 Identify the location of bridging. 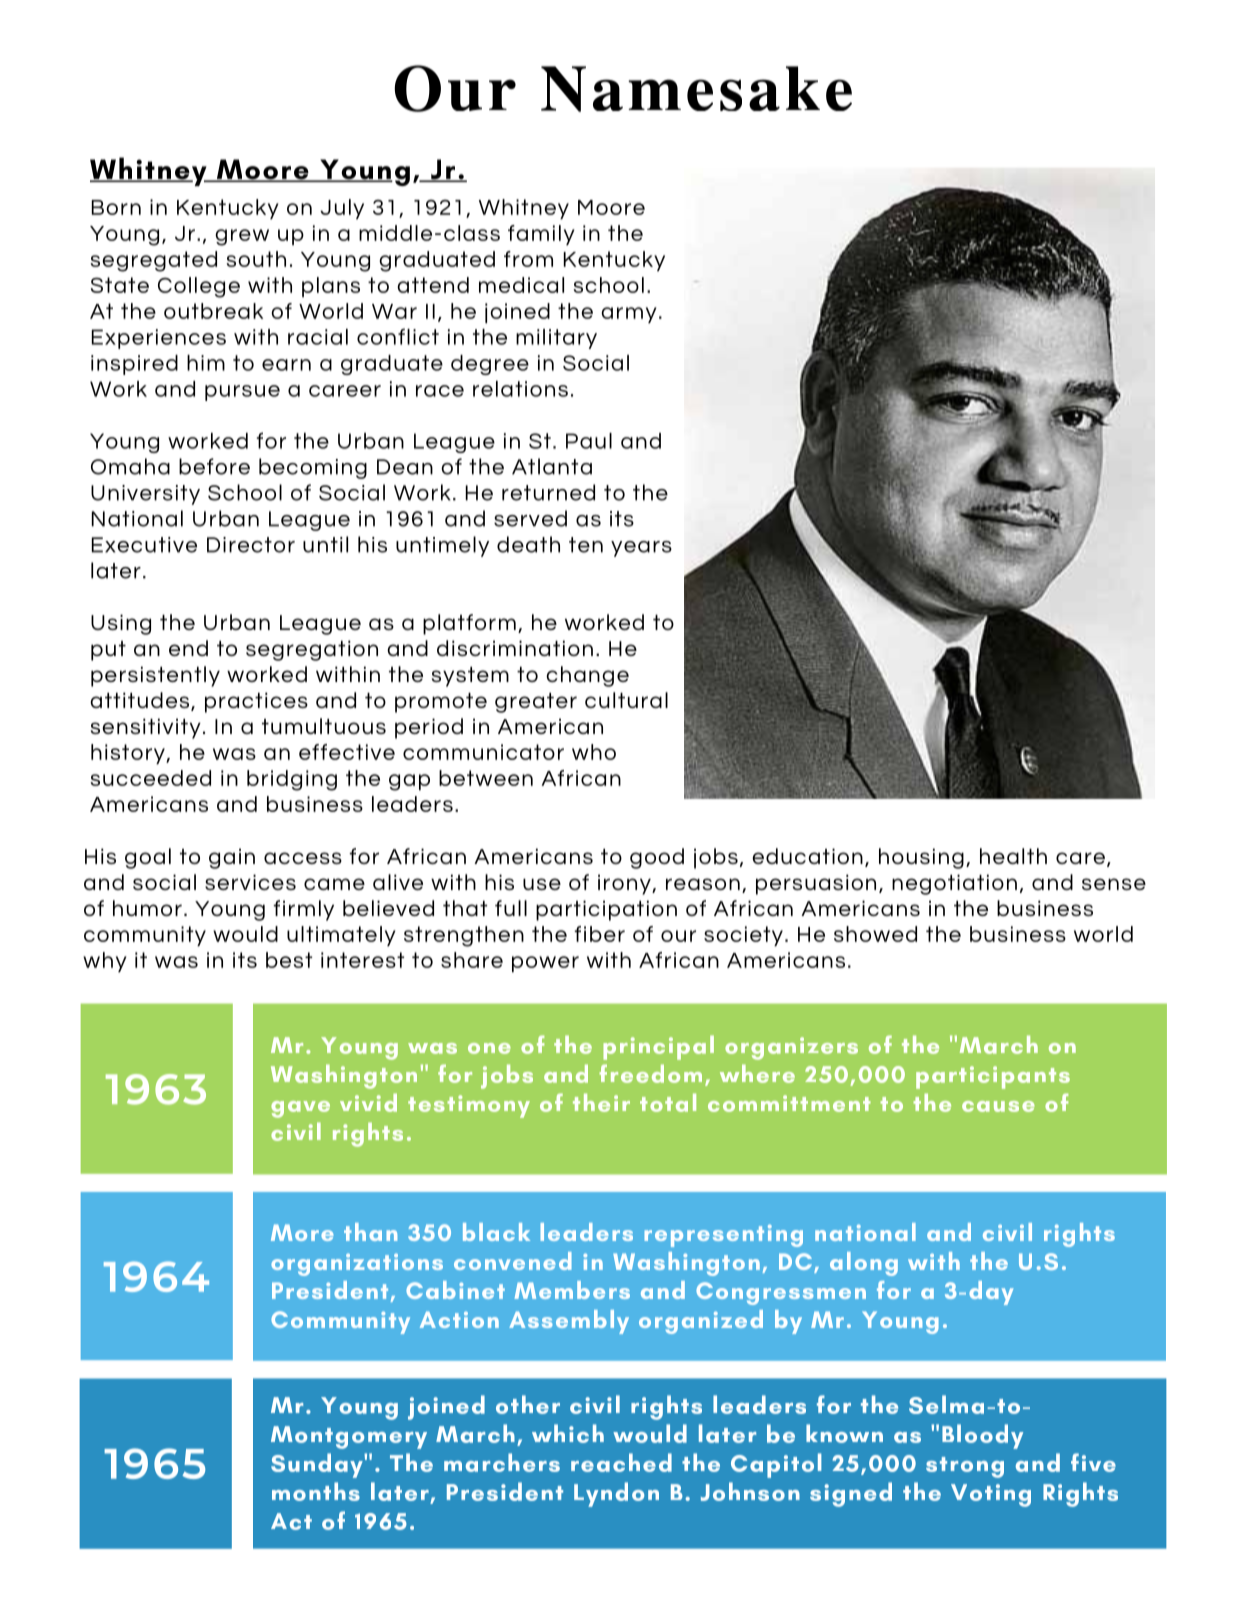
(292, 780).
